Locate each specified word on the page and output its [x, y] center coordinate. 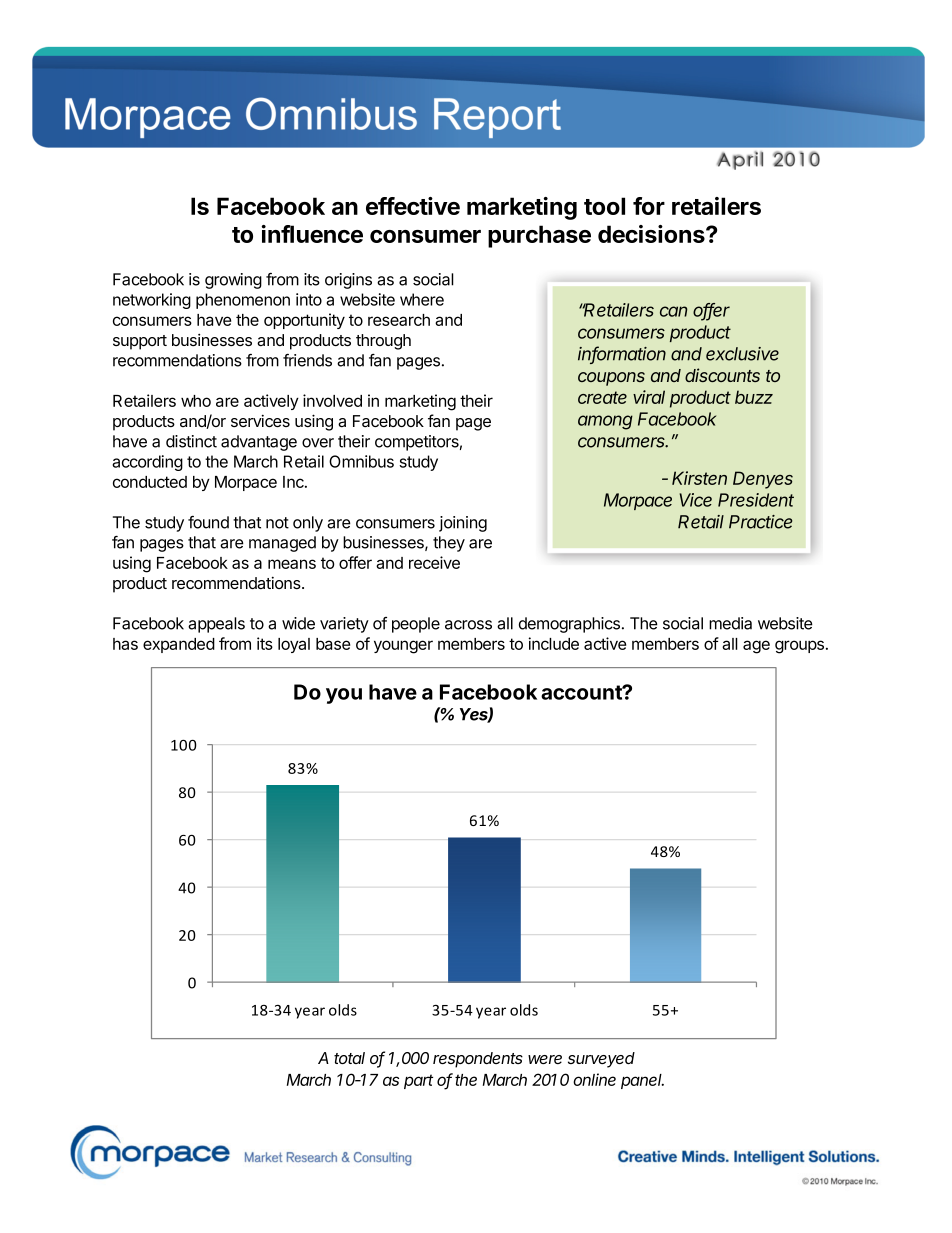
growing [233, 281]
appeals [216, 625]
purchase [539, 236]
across [468, 625]
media [730, 623]
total [349, 1058]
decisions [652, 234]
